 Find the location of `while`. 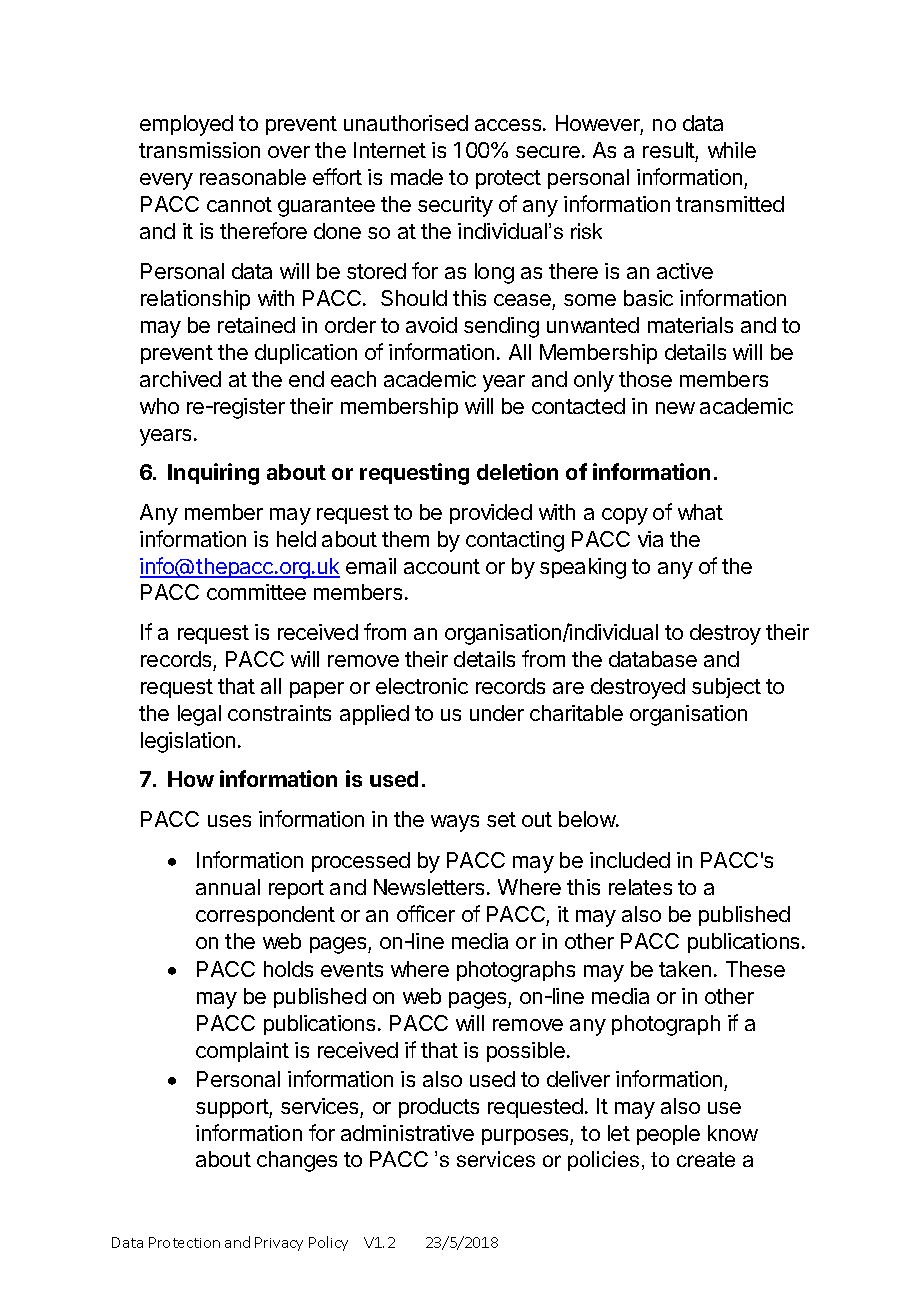

while is located at coordinates (732, 150).
